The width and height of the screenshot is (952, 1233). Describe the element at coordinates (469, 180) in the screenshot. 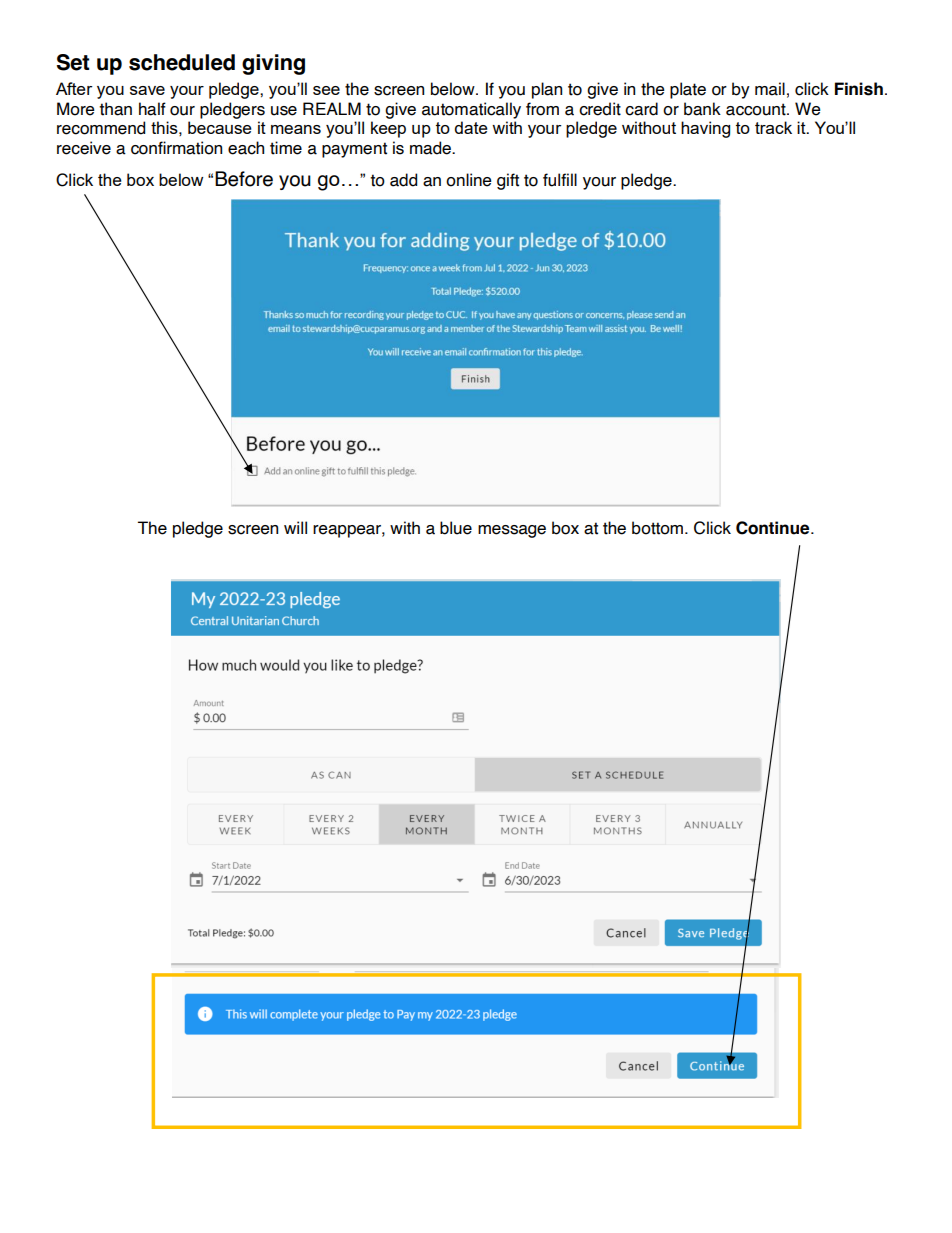

I see `online` at that location.
